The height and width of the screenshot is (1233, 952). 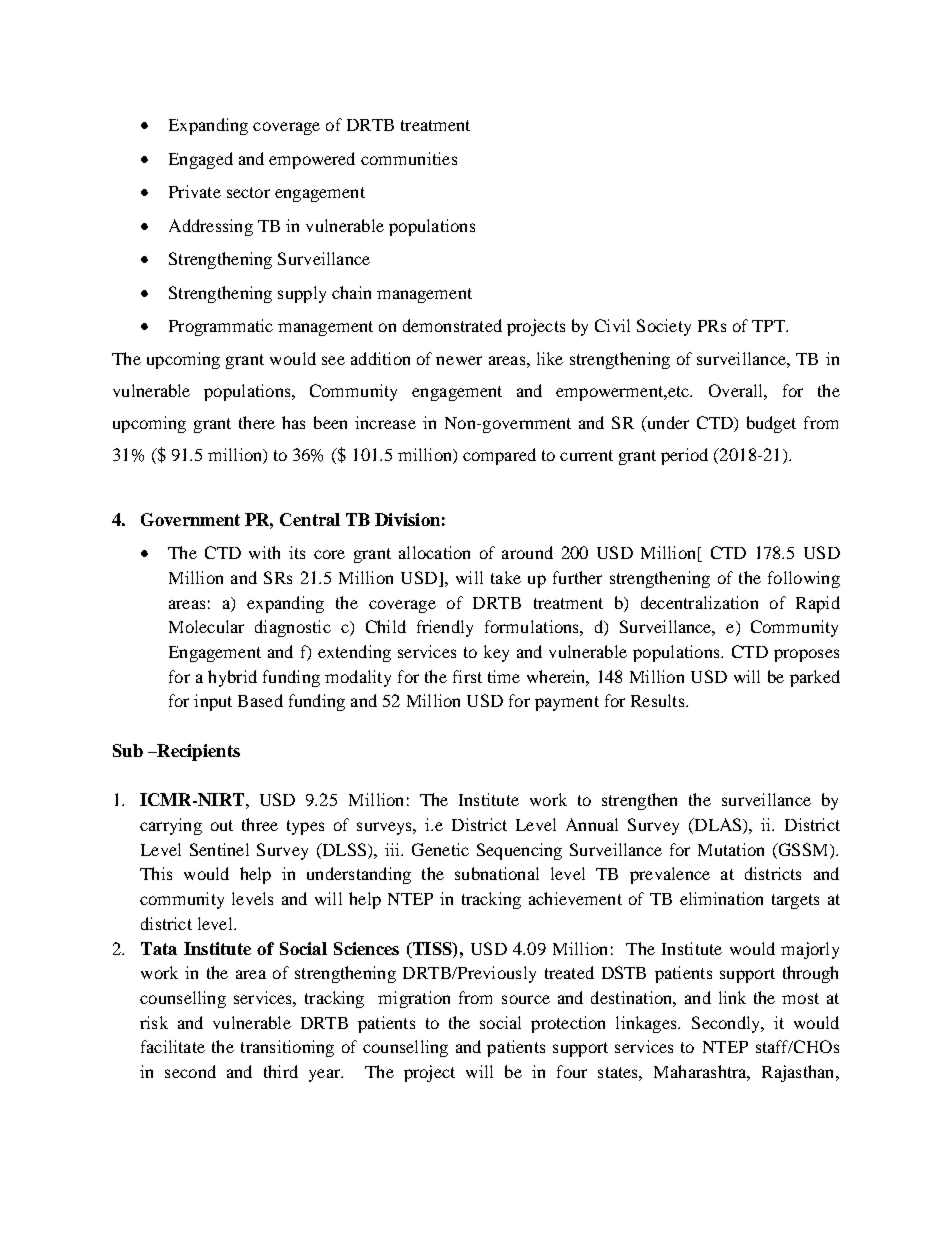 I want to click on sector, so click(x=248, y=192).
